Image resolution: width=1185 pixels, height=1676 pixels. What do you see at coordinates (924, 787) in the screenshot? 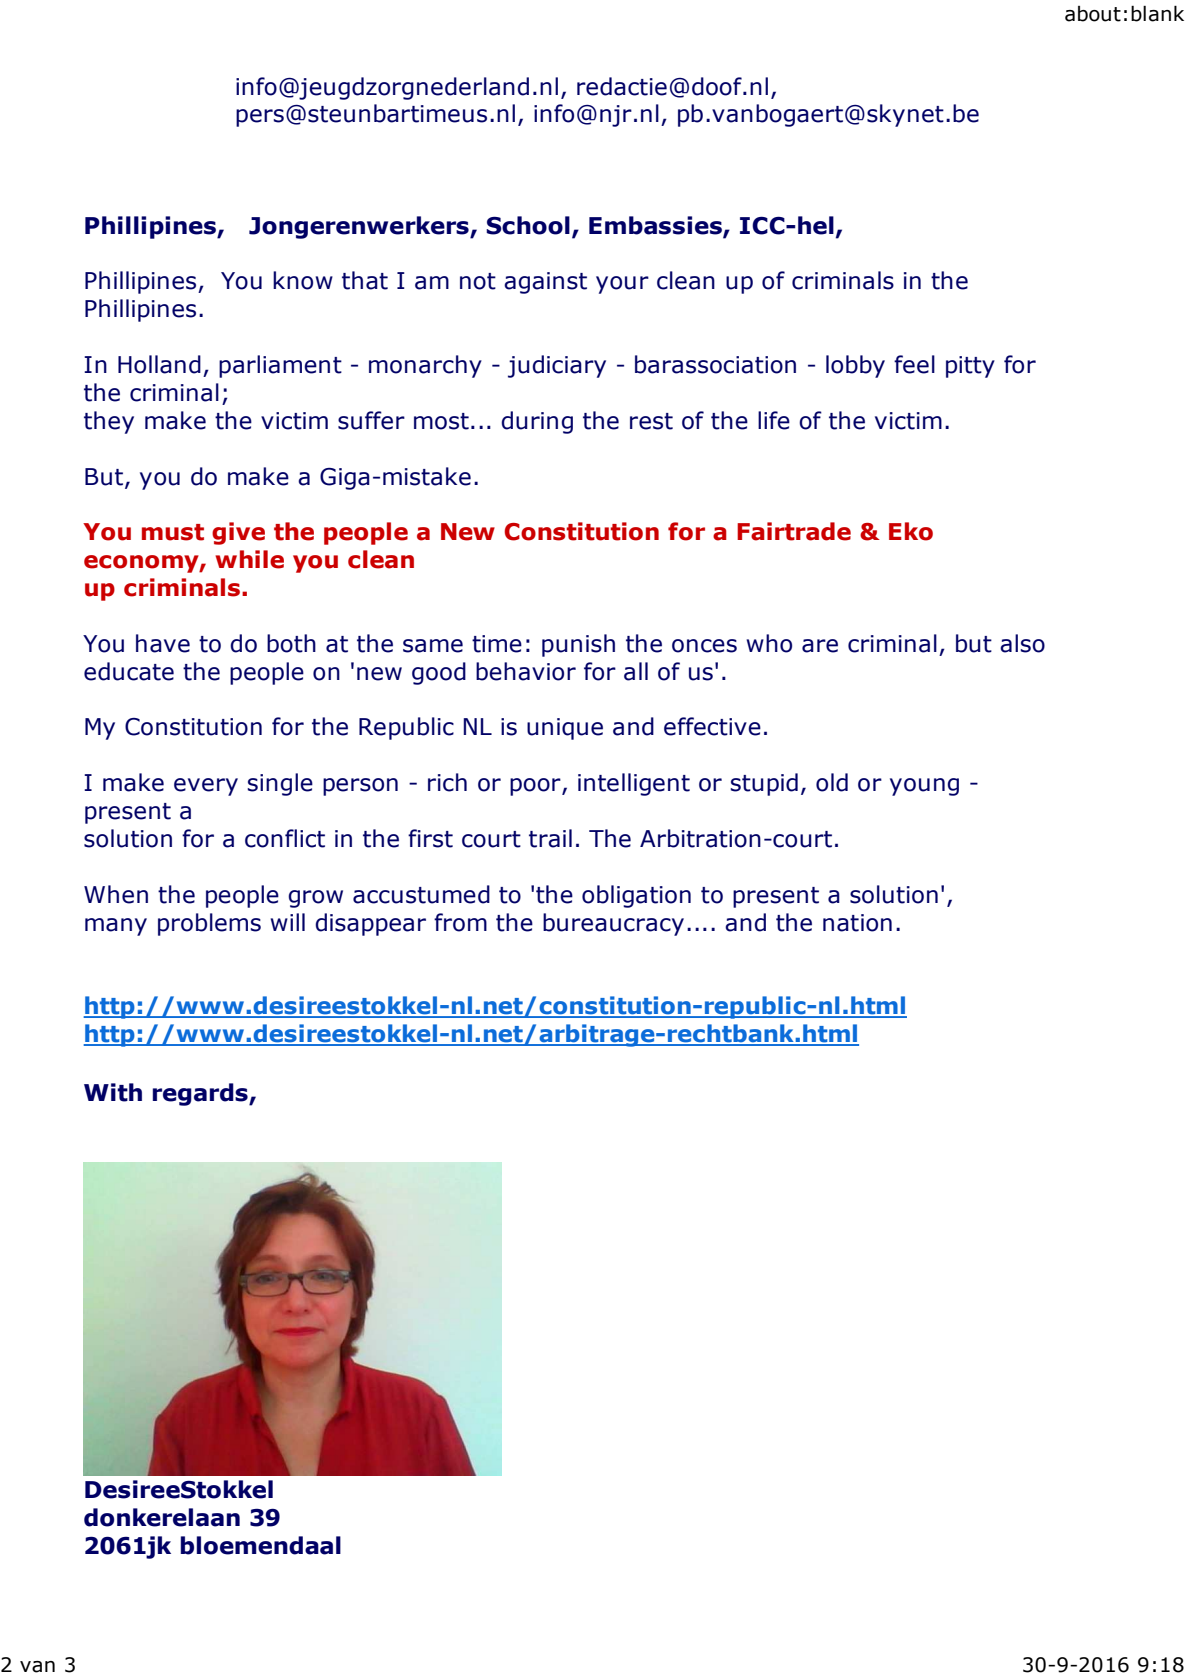
I see `young` at bounding box center [924, 787].
